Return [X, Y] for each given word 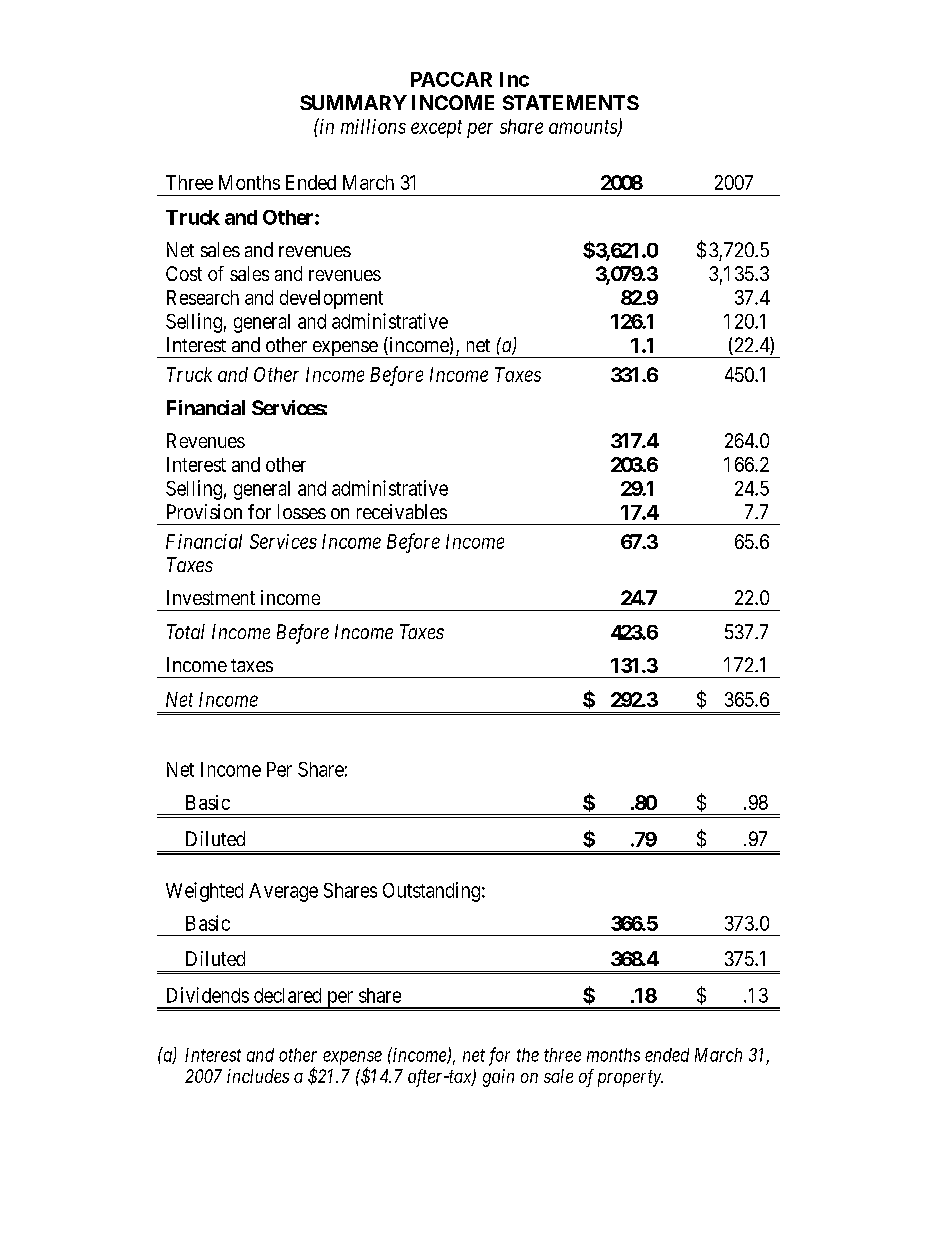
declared [287, 995]
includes [258, 1076]
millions [373, 126]
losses [302, 511]
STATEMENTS [571, 102]
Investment [211, 597]
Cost [184, 273]
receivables [402, 511]
